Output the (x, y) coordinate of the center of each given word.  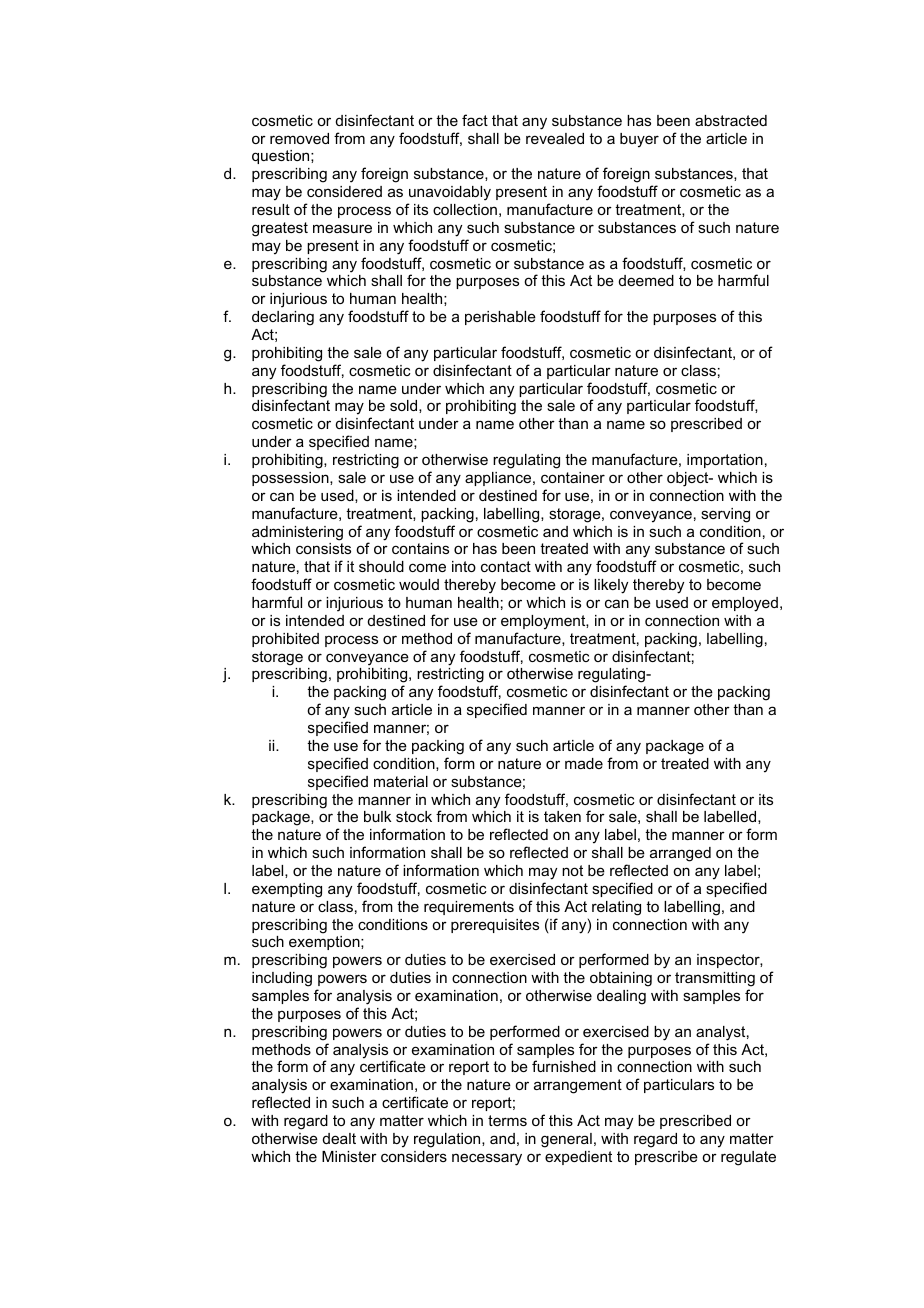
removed (299, 138)
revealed (555, 138)
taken (562, 816)
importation (725, 461)
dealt (339, 1138)
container (573, 477)
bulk (377, 816)
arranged (680, 854)
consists (323, 548)
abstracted (731, 120)
